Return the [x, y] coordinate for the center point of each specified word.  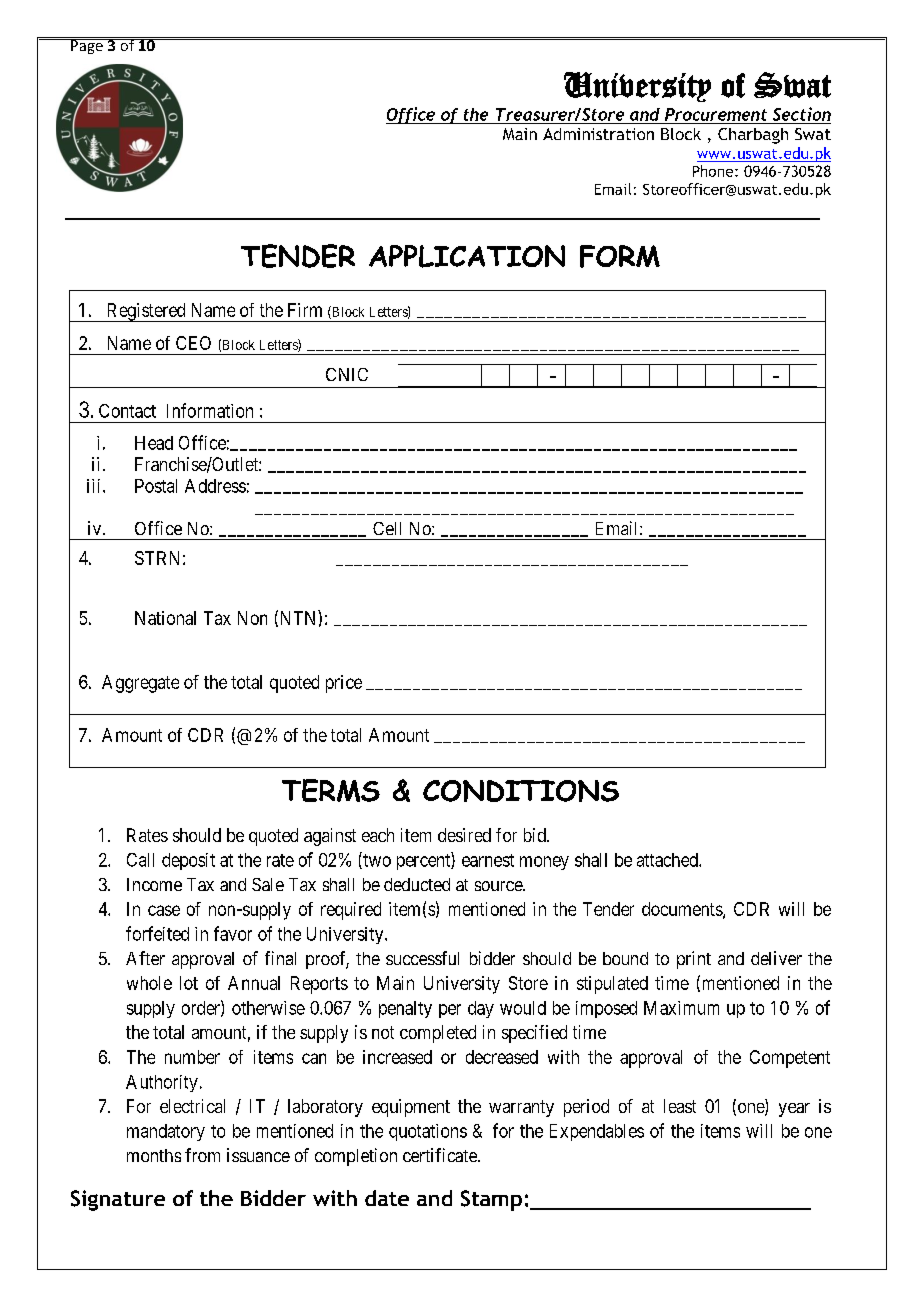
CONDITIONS [521, 791]
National [165, 618]
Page [87, 46]
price [344, 684]
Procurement [716, 114]
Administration [598, 134]
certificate [441, 1155]
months [154, 1155]
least [680, 1106]
